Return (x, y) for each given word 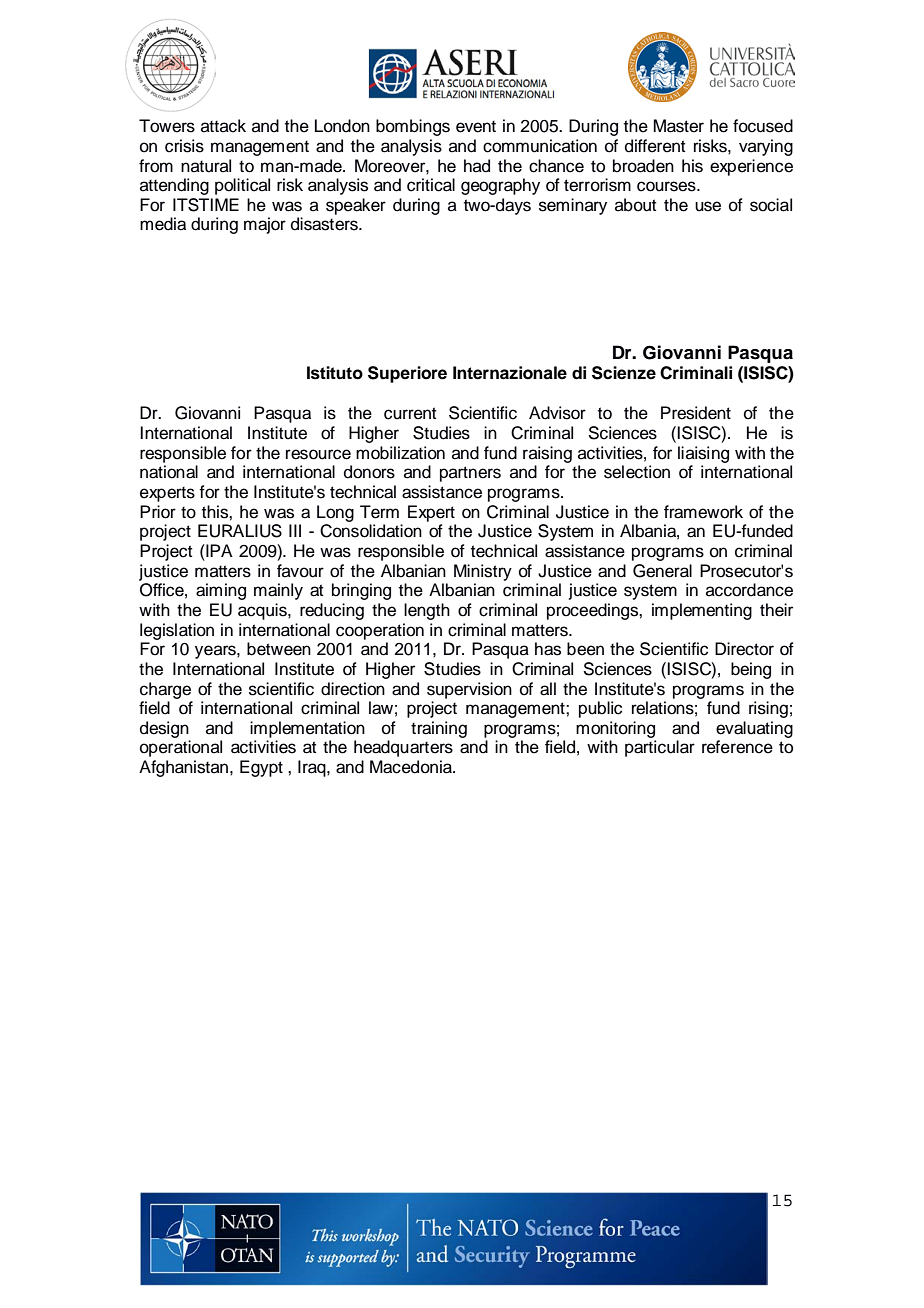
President (696, 413)
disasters (325, 224)
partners (470, 474)
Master (679, 126)
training (439, 729)
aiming (221, 591)
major (265, 225)
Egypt (261, 768)
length (427, 611)
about (635, 205)
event (476, 127)
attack (223, 126)
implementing (702, 611)
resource (318, 454)
